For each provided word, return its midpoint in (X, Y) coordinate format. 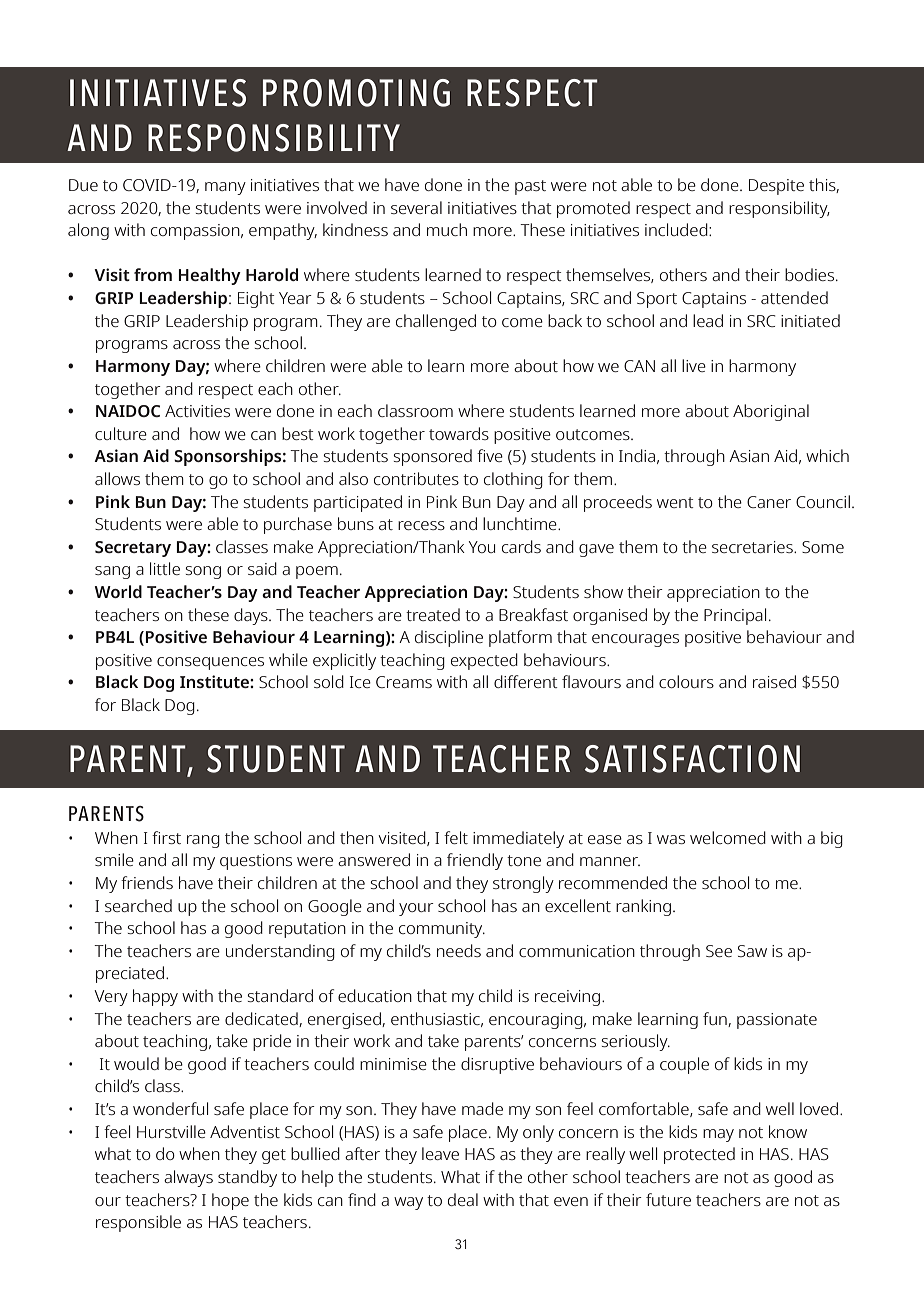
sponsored (432, 457)
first (166, 837)
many (225, 188)
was (671, 839)
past (530, 187)
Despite (776, 187)
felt (456, 837)
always (188, 1178)
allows (117, 478)
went (675, 502)
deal (463, 1199)
